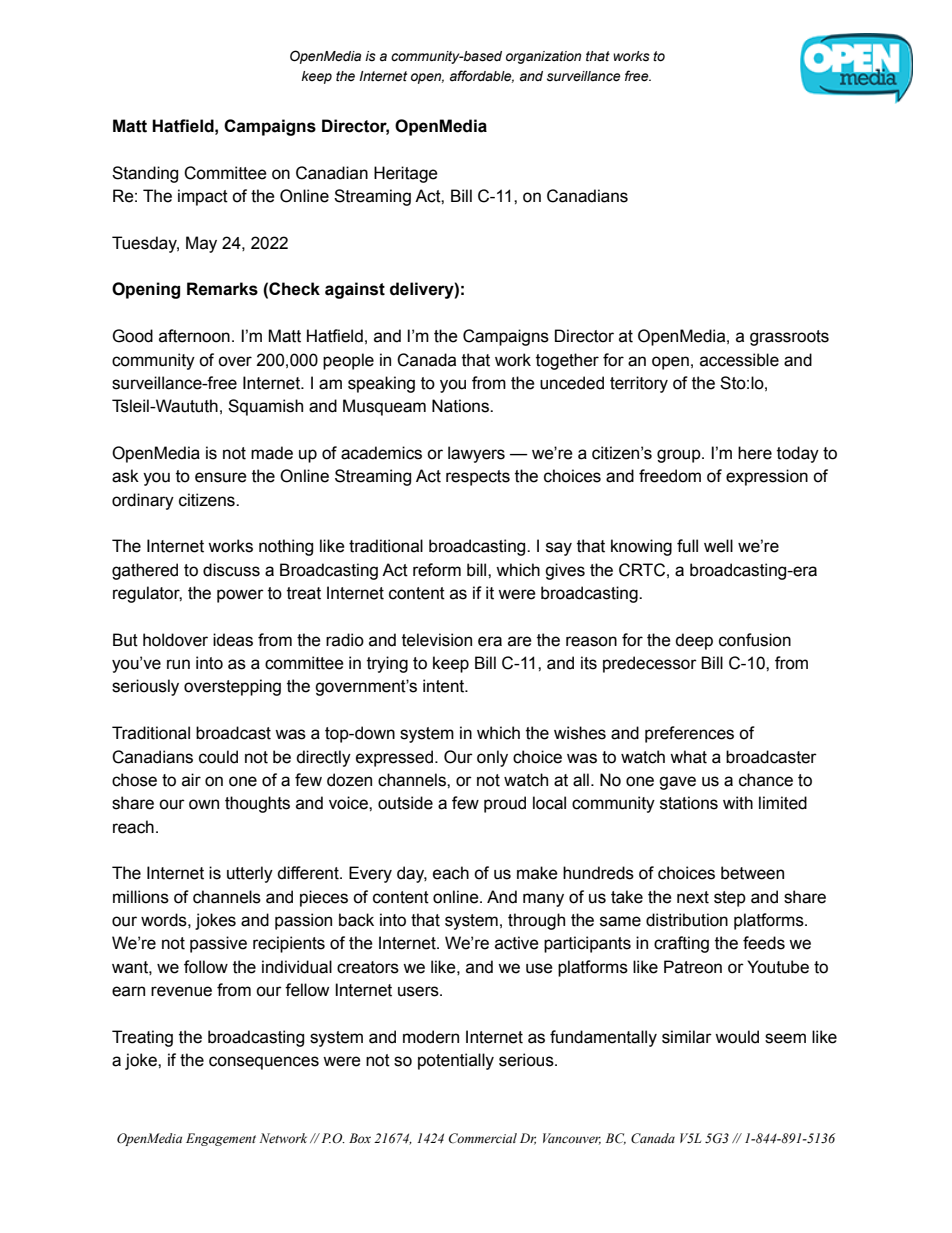 The width and height of the page is (952, 1233). What do you see at coordinates (739, 360) in the page?
I see `accessible` at bounding box center [739, 360].
